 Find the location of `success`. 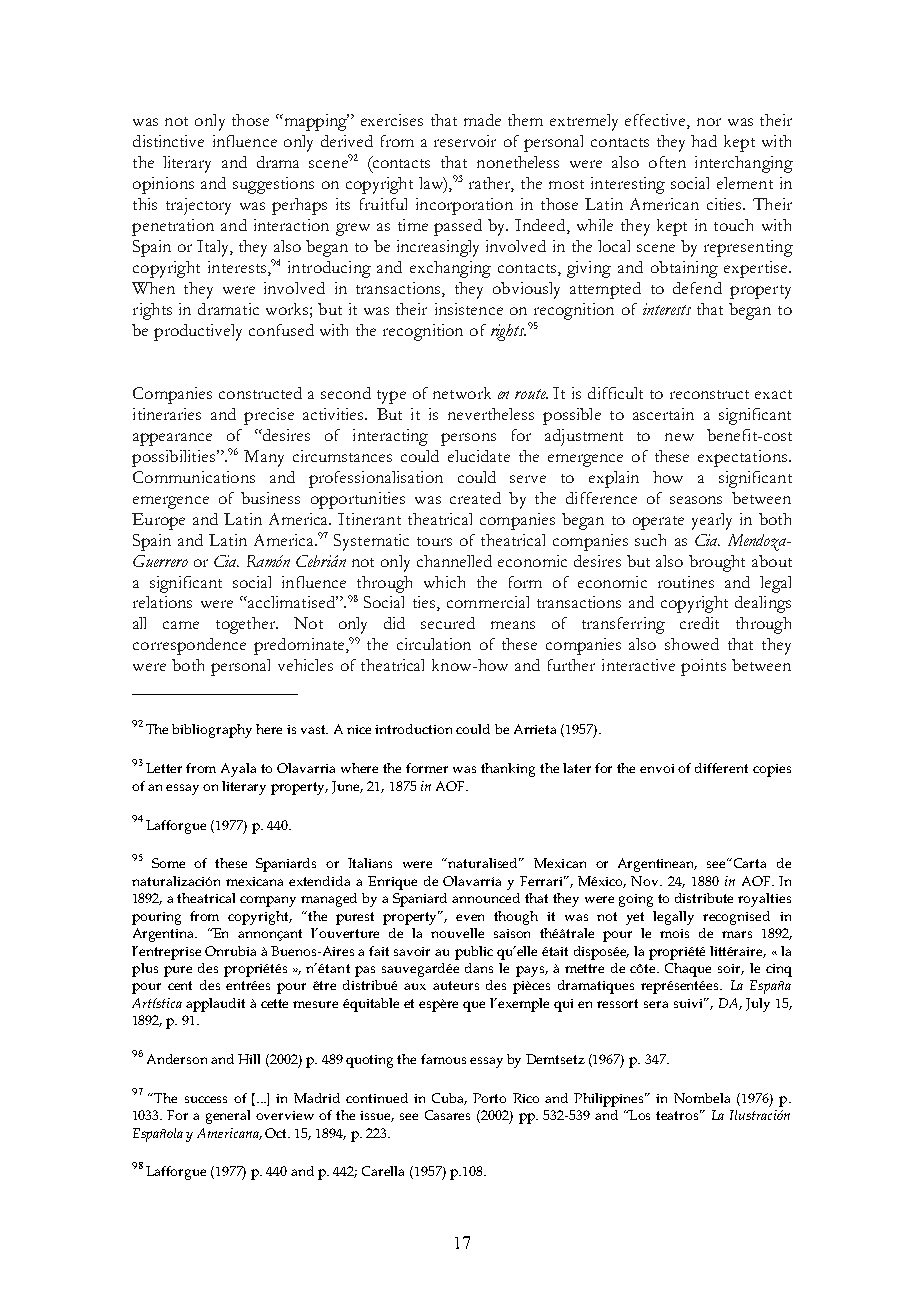

success is located at coordinates (206, 1099).
